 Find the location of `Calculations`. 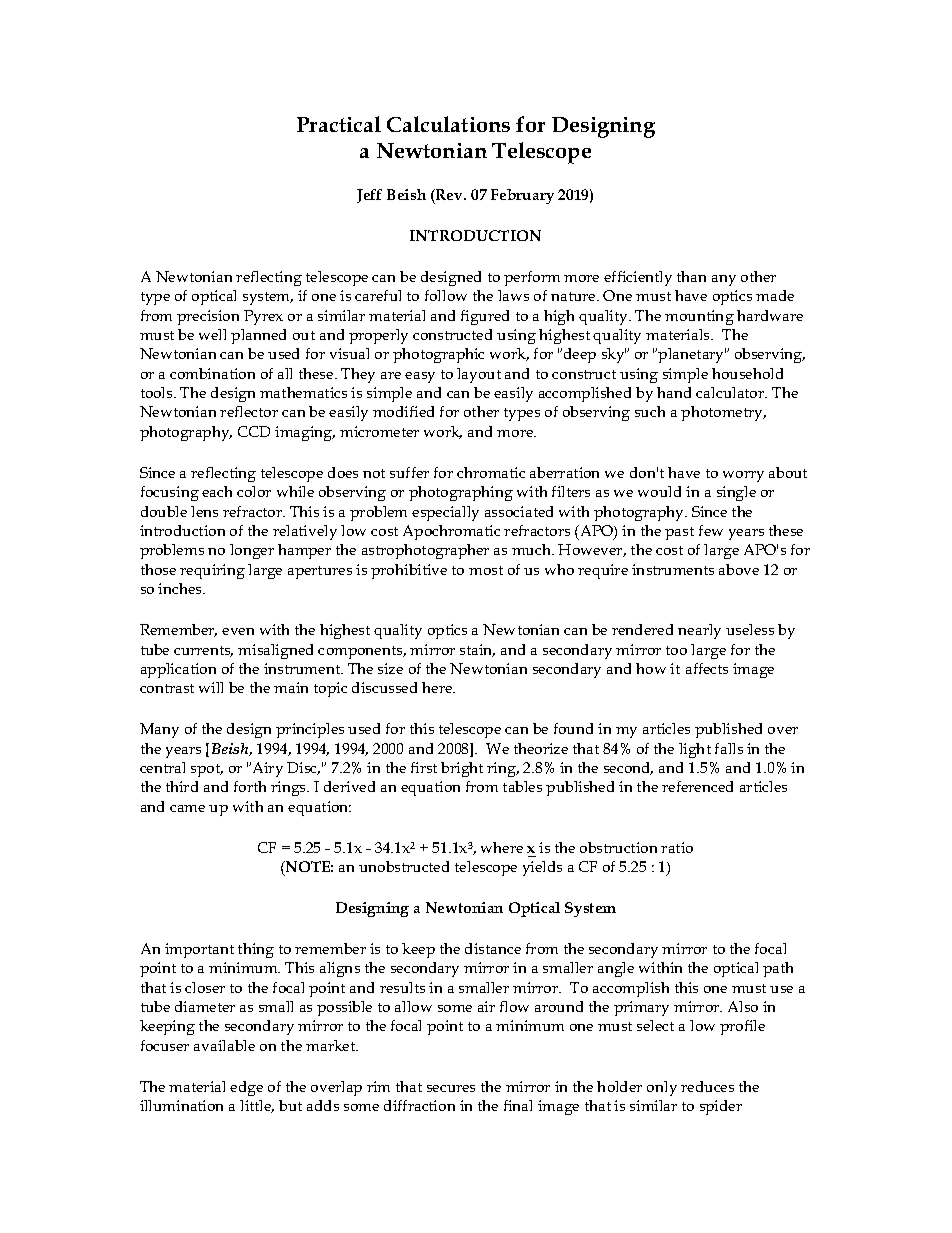

Calculations is located at coordinates (448, 124).
